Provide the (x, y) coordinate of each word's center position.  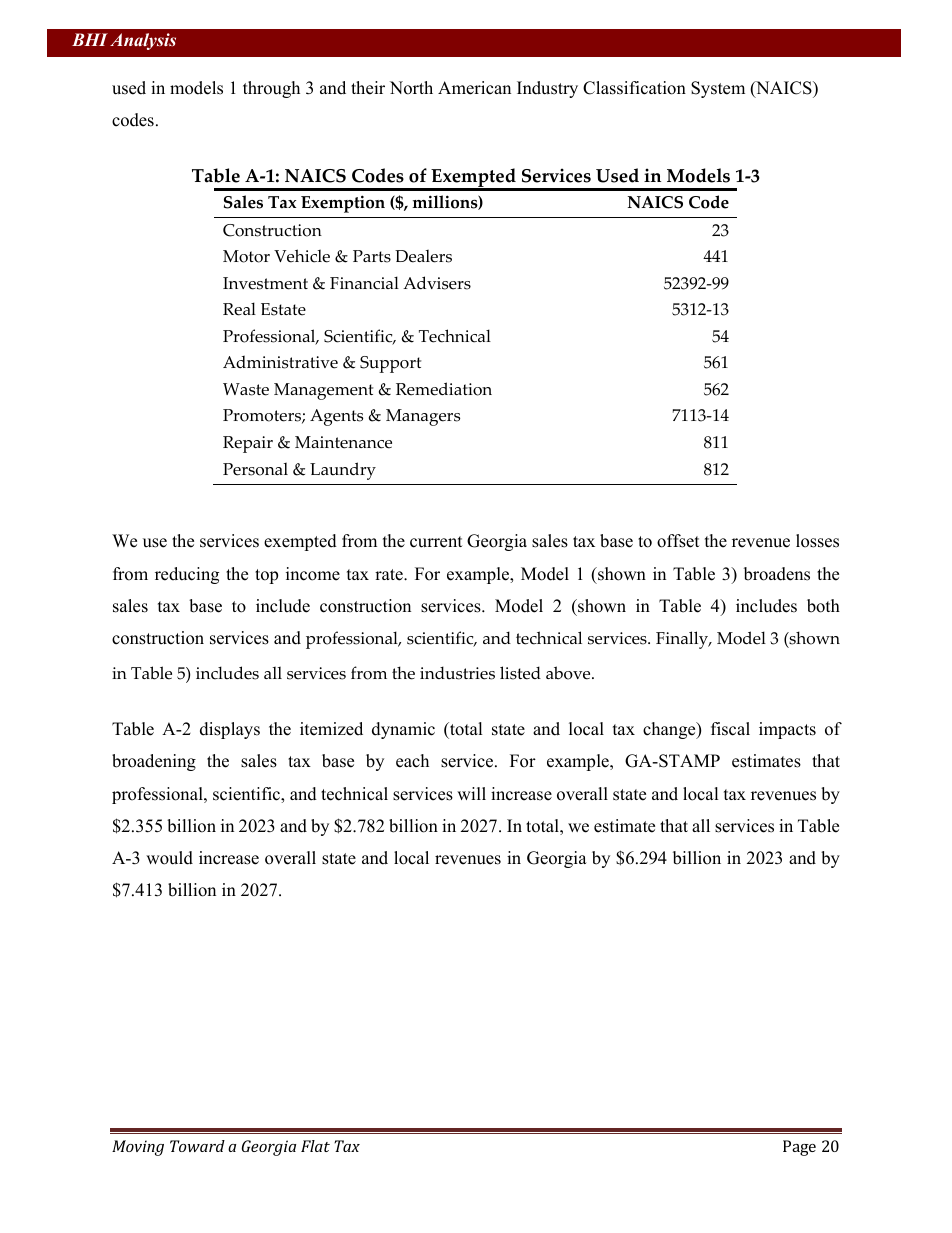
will (471, 793)
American (474, 88)
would (169, 858)
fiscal (730, 729)
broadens (777, 574)
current (436, 542)
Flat (315, 1146)
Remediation (444, 389)
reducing (187, 575)
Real (239, 309)
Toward (197, 1146)
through (271, 89)
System (718, 89)
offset (678, 541)
